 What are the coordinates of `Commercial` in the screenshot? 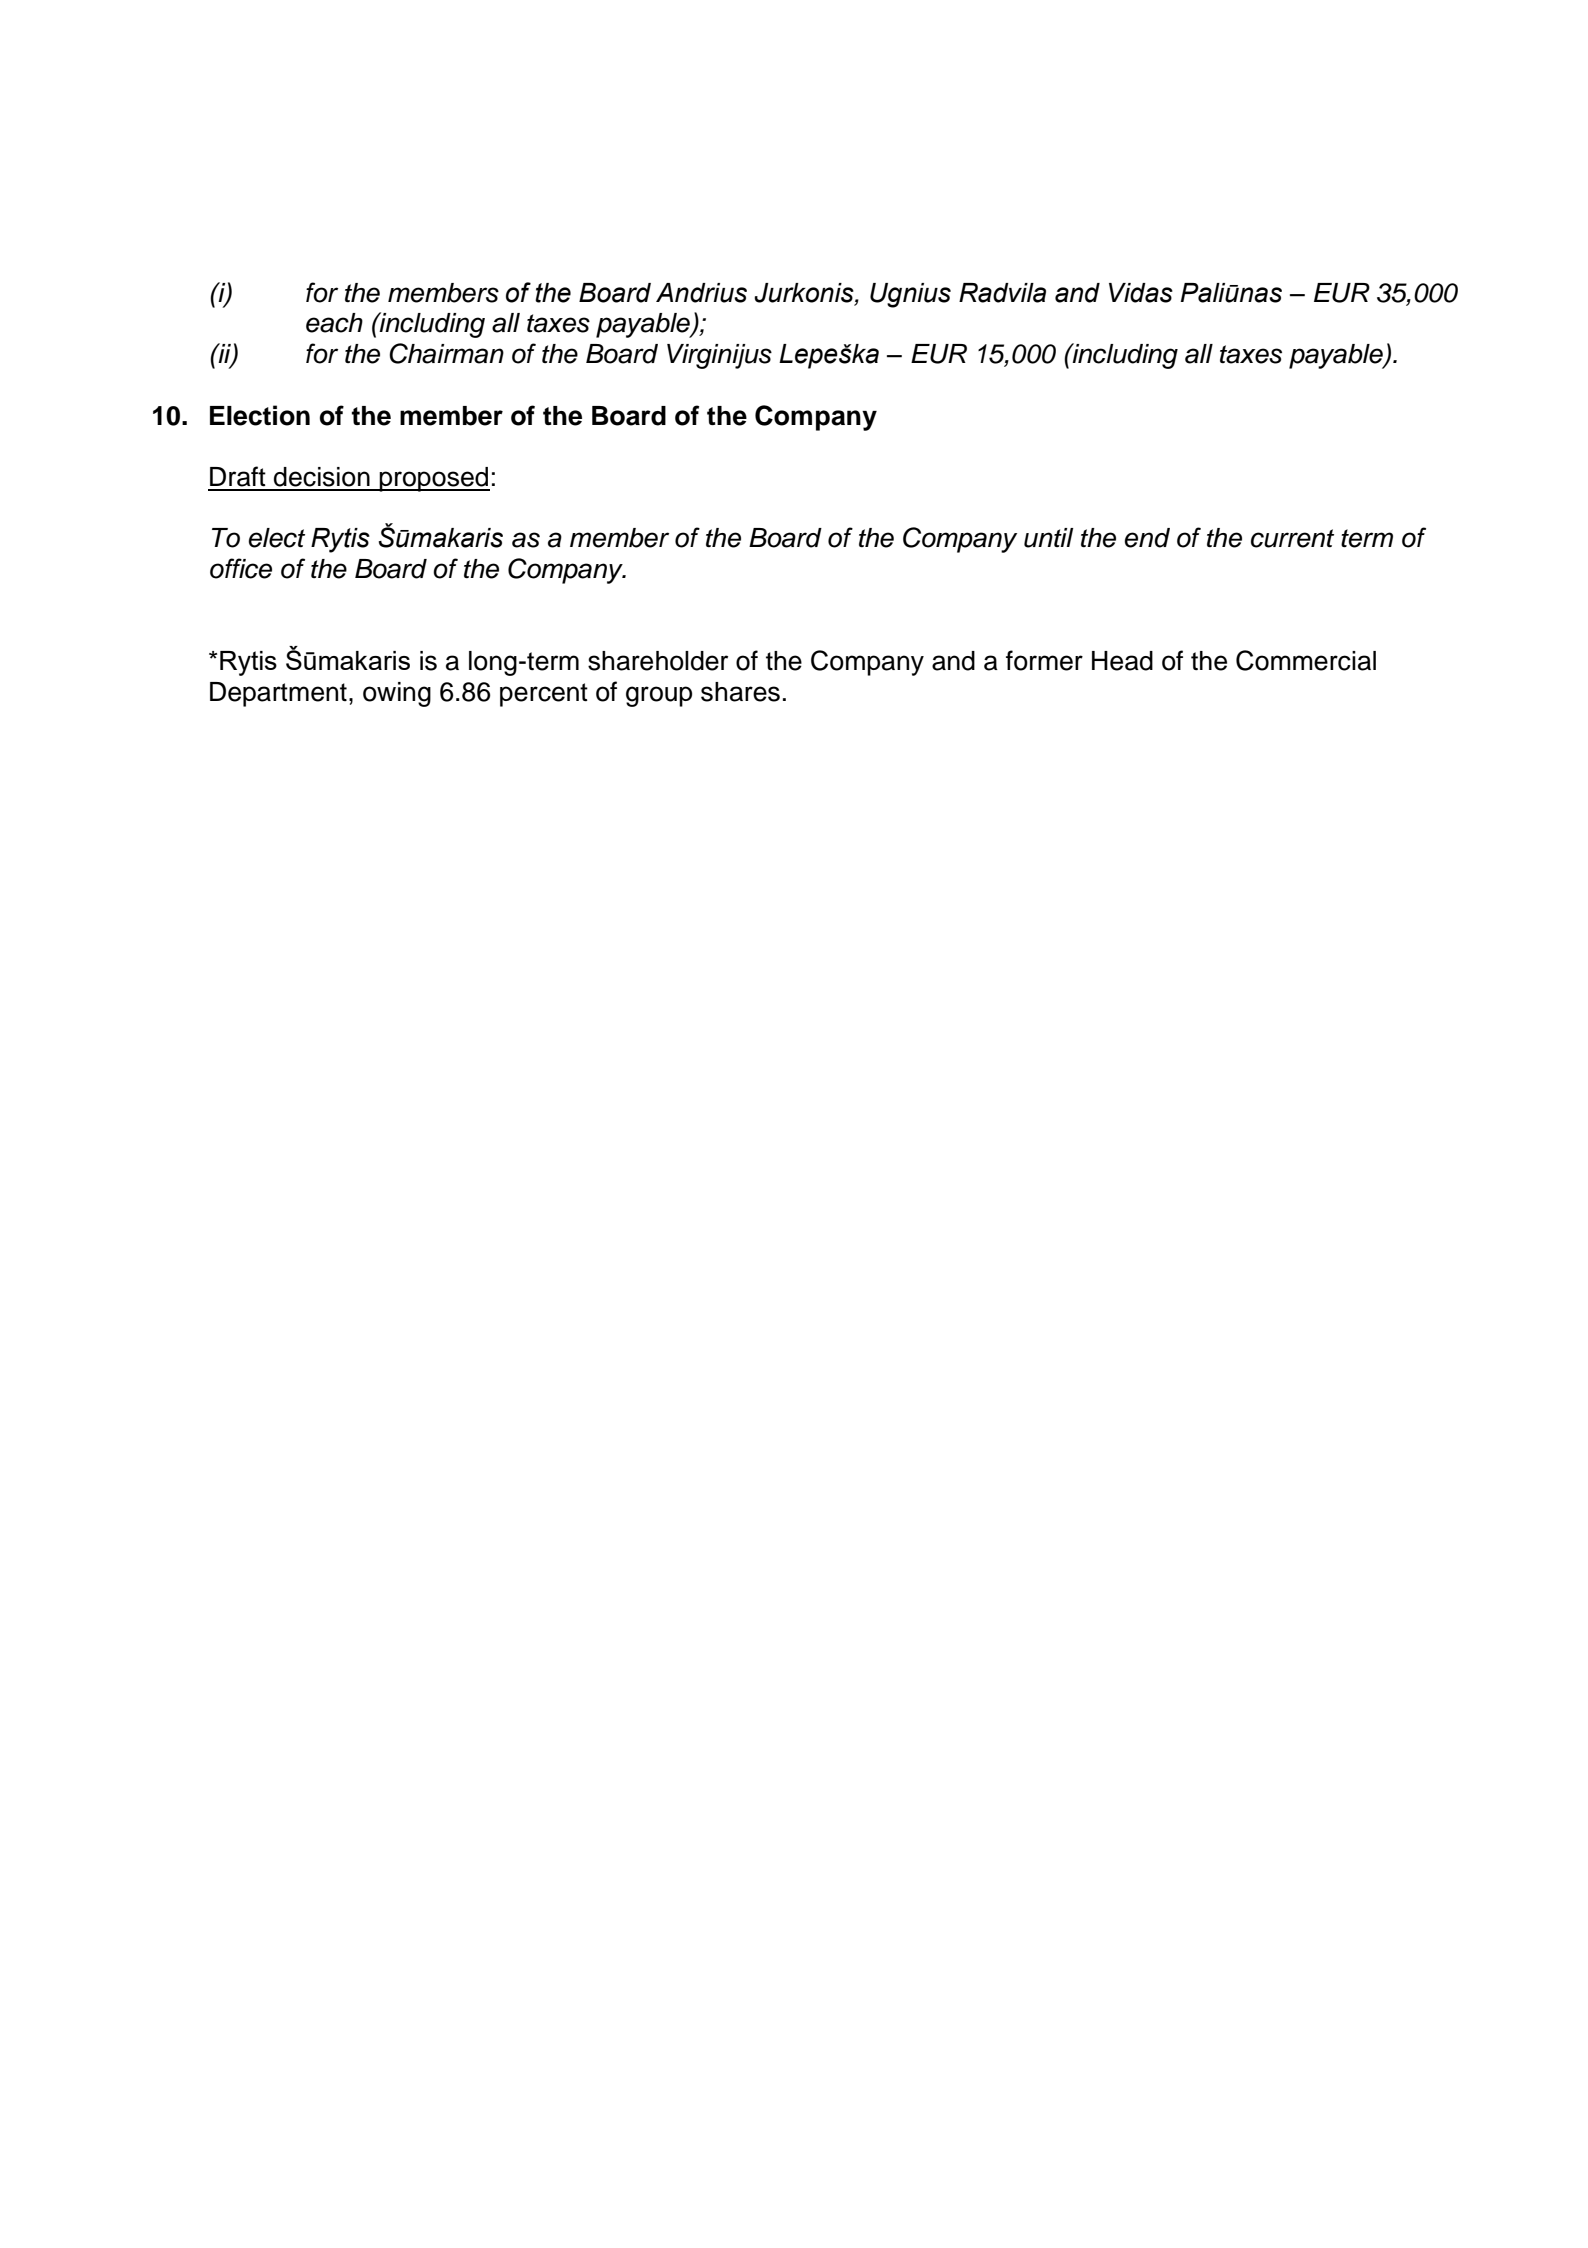 It's located at (1306, 660).
